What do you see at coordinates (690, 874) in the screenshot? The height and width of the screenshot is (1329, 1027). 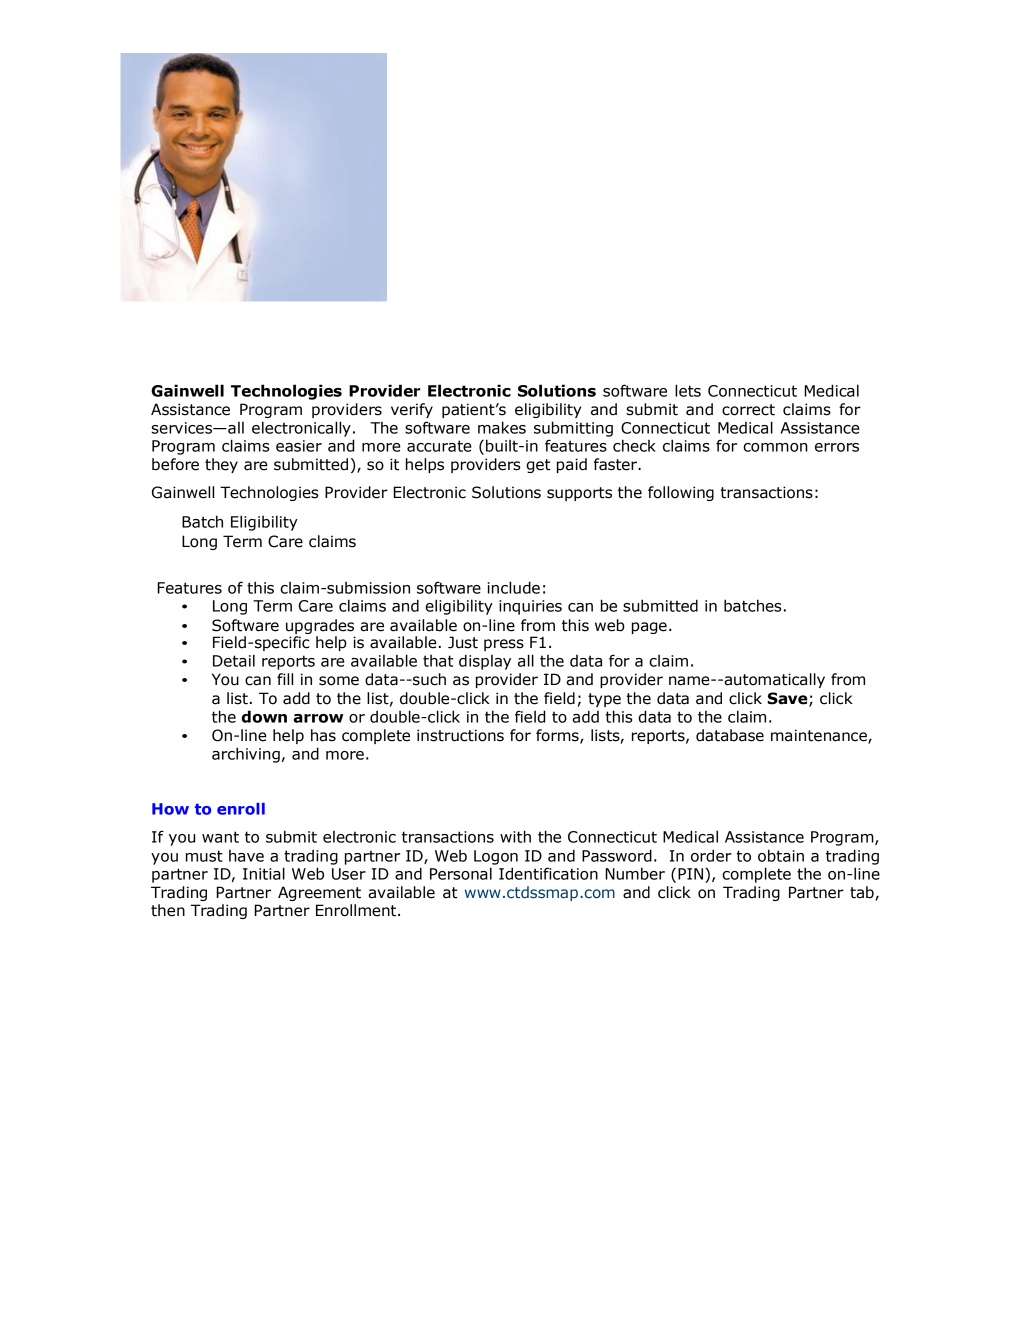 I see `PIN` at bounding box center [690, 874].
